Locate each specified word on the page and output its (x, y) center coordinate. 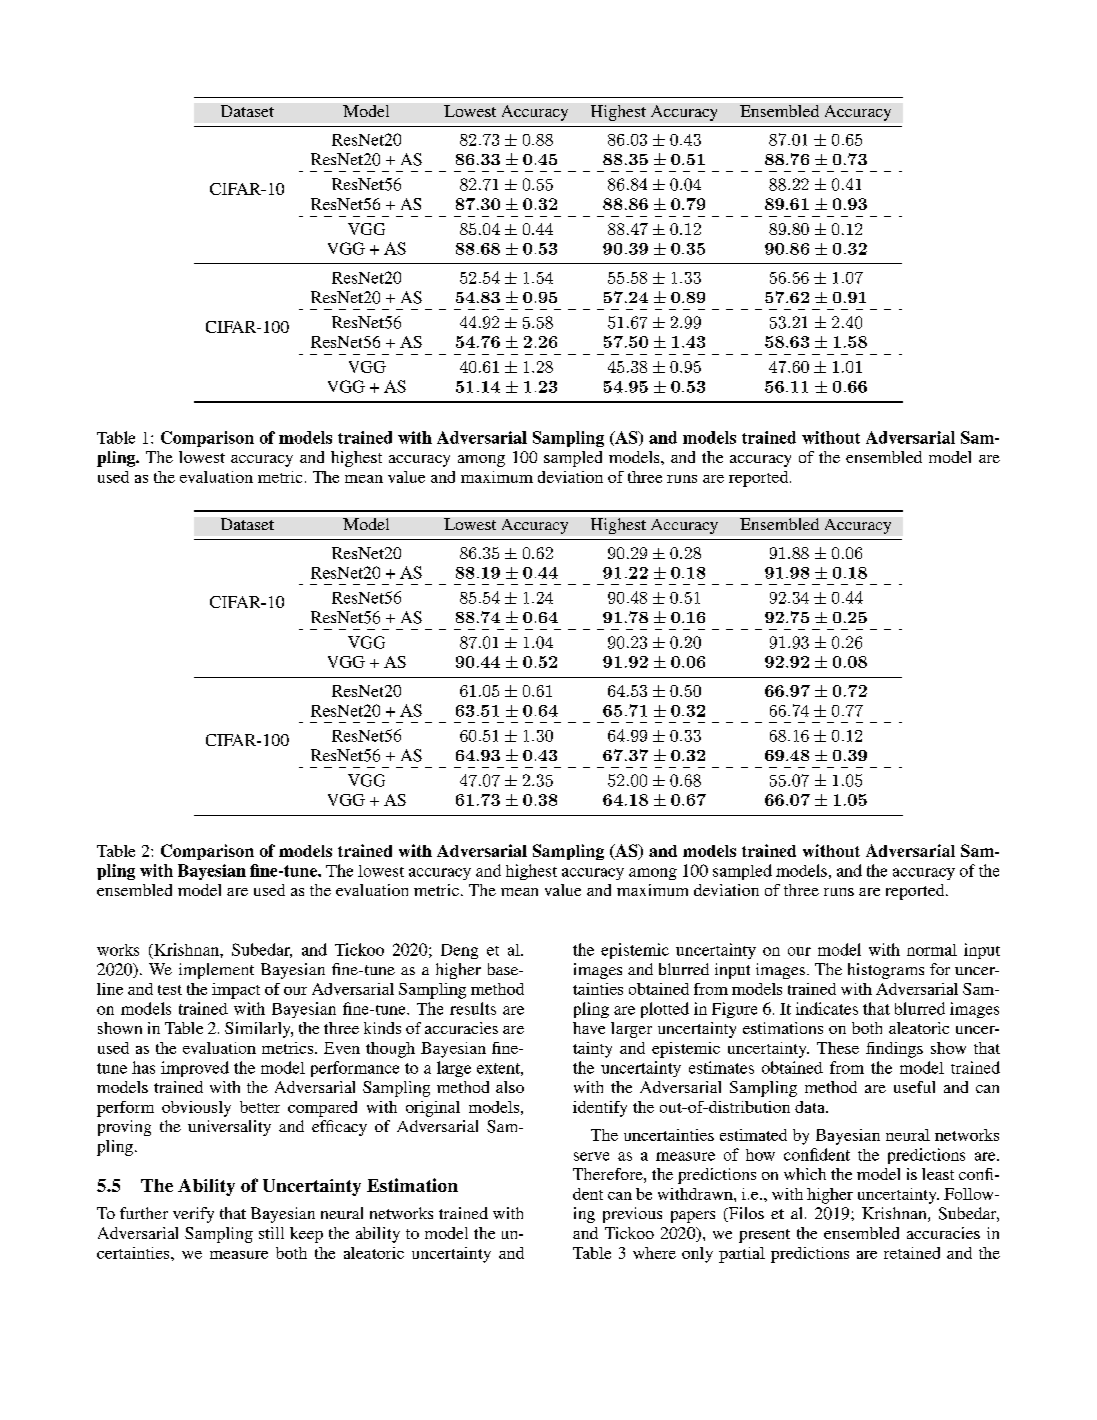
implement (216, 971)
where (654, 1253)
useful (914, 1087)
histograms (886, 971)
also (510, 1087)
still (271, 1233)
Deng (459, 951)
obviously (196, 1109)
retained (912, 1253)
